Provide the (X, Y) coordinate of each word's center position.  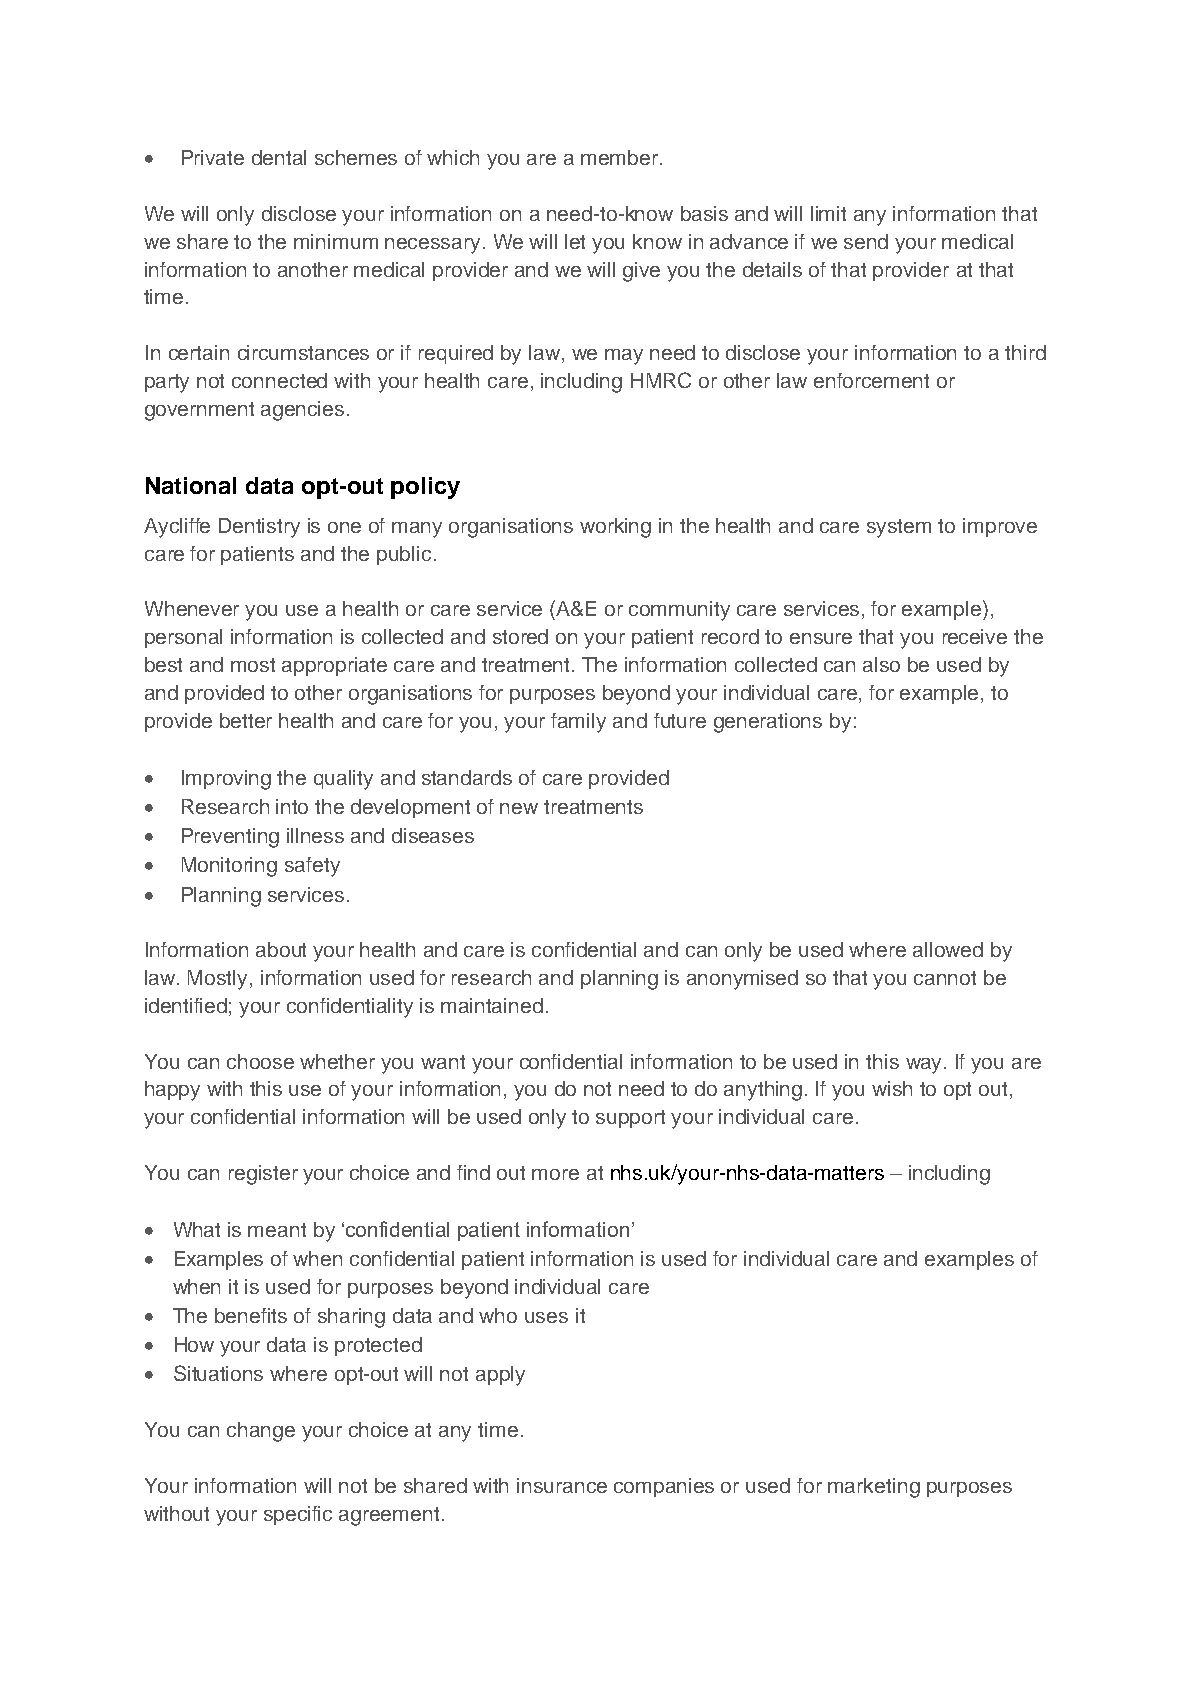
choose (260, 1061)
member (621, 157)
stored (520, 636)
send (866, 241)
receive (975, 636)
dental (279, 157)
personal (183, 638)
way (925, 1066)
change (261, 1432)
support (630, 1119)
